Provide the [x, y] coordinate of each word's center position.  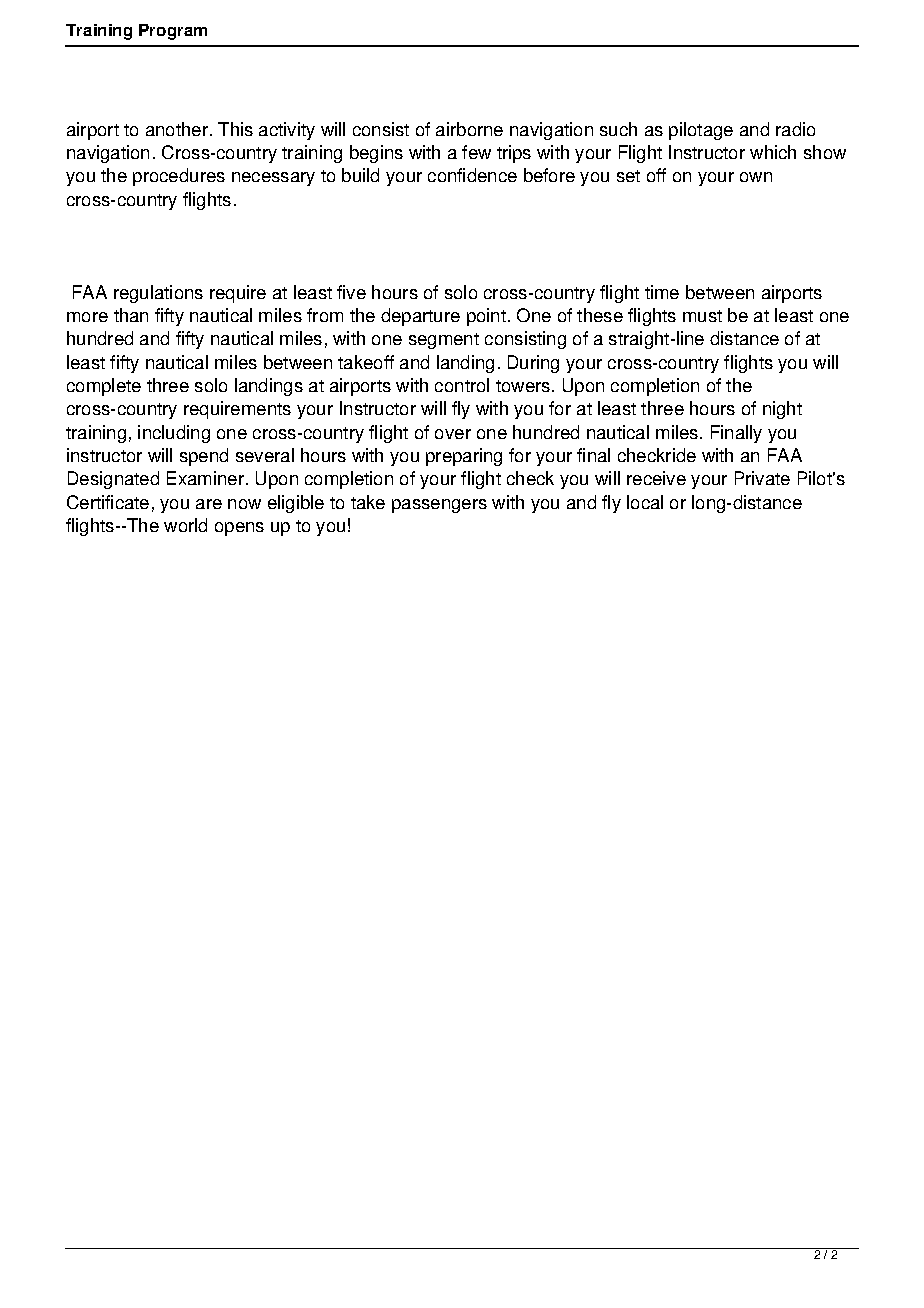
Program [173, 32]
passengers [439, 506]
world [185, 525]
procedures [179, 177]
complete [104, 387]
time [662, 292]
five [351, 292]
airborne [469, 129]
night [782, 410]
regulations [158, 294]
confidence [472, 175]
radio [795, 129]
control [462, 385]
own [756, 177]
